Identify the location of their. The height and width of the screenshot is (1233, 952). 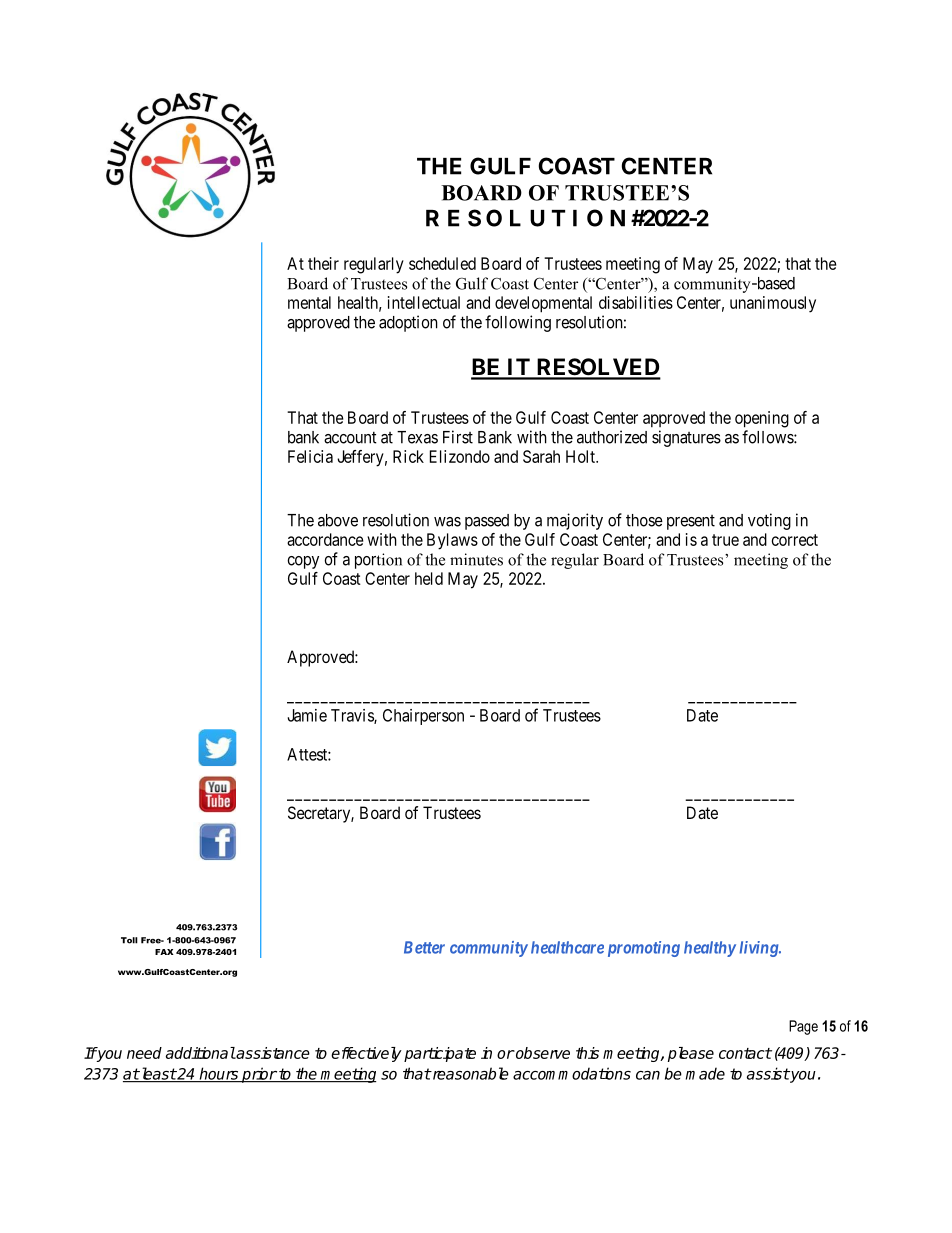
(323, 263).
